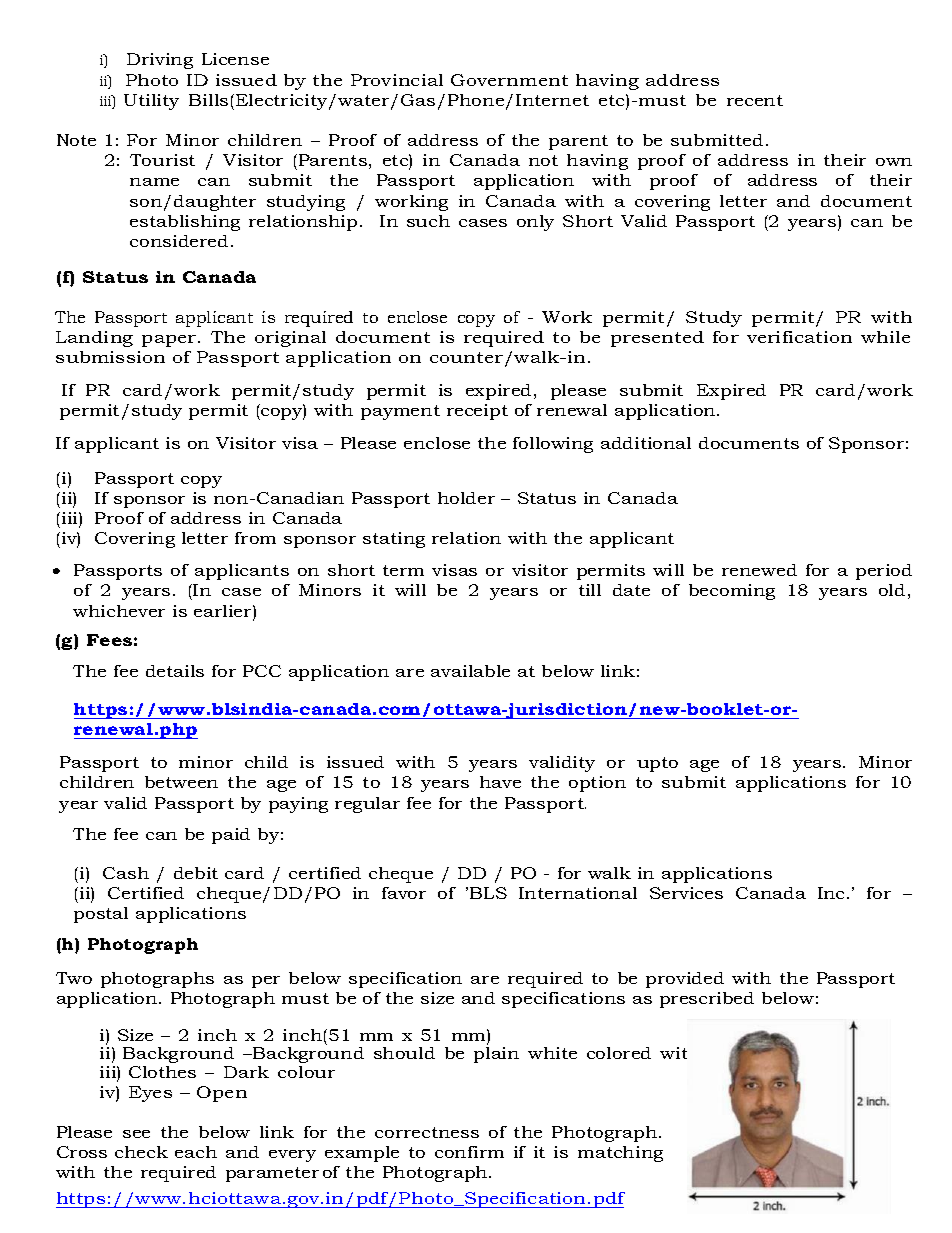 Image resolution: width=952 pixels, height=1233 pixels. I want to click on matching, so click(620, 1154).
